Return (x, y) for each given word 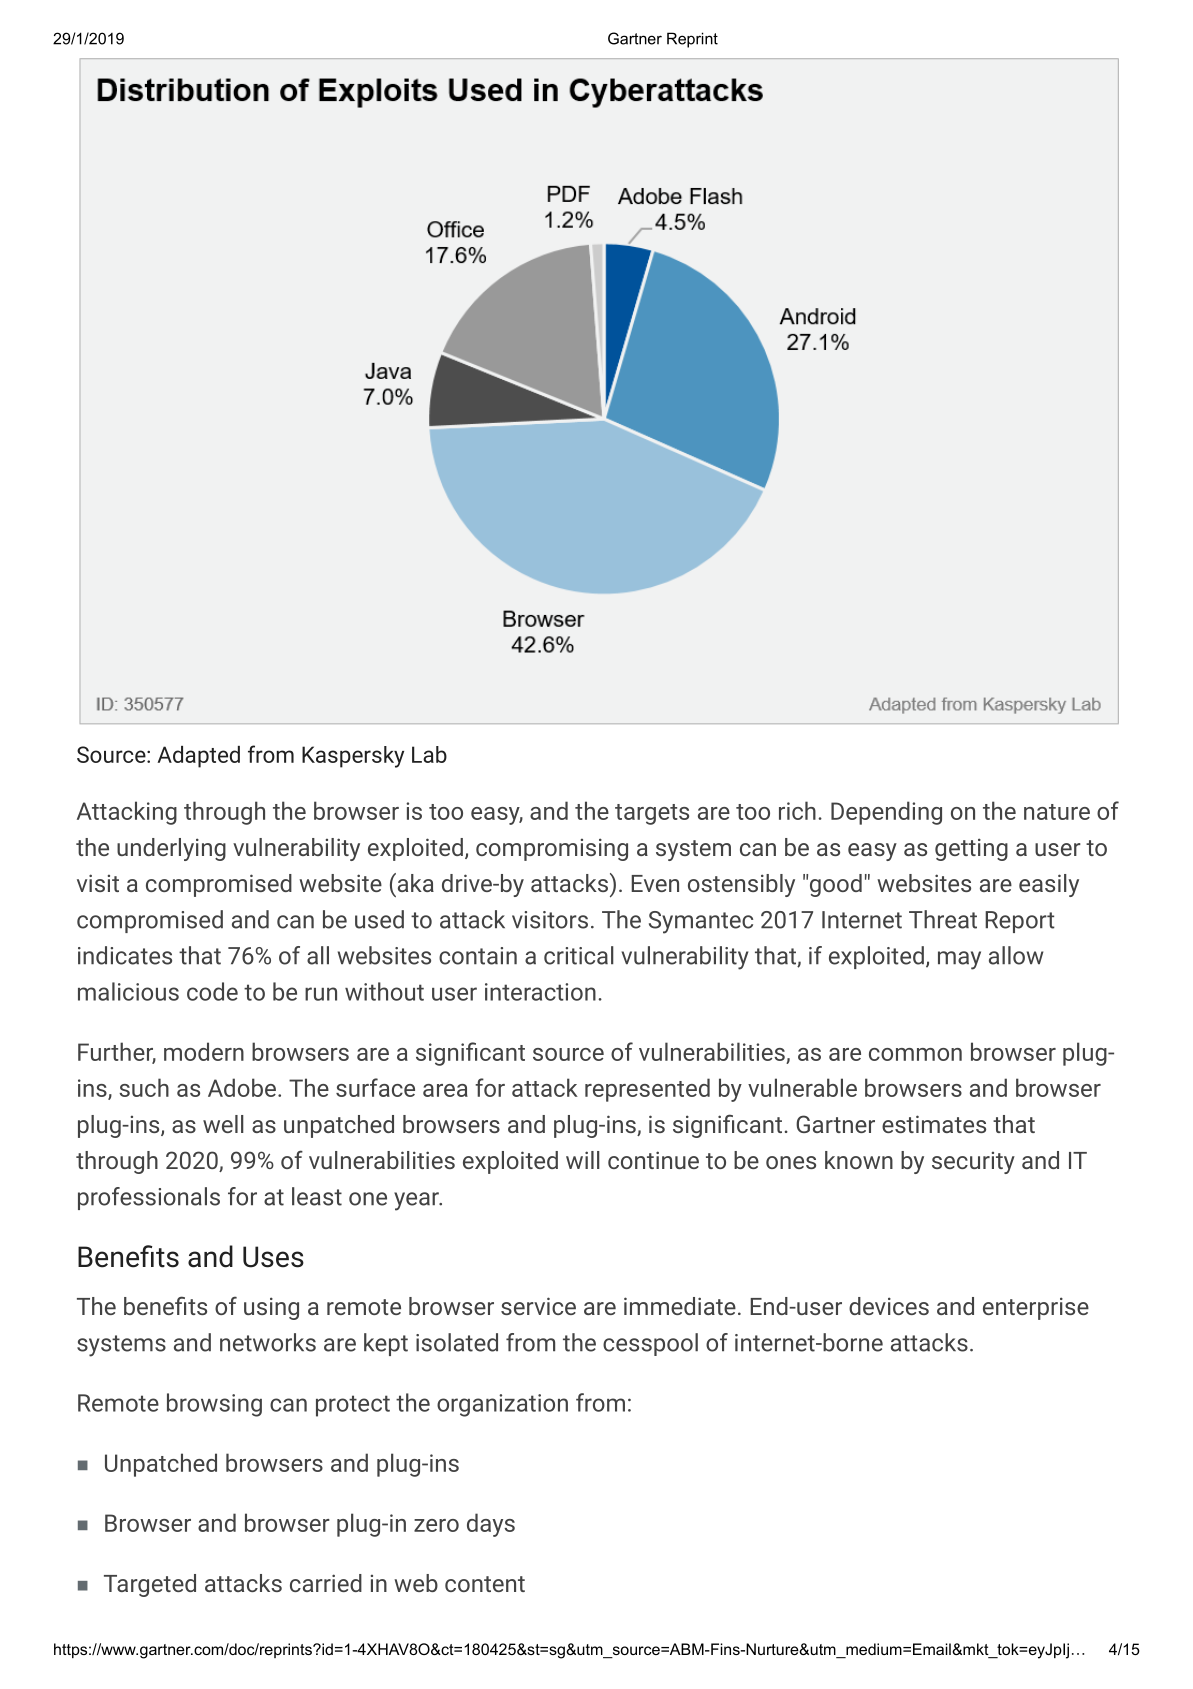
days (491, 1525)
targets (652, 814)
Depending (886, 813)
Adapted (198, 757)
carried (326, 1583)
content (485, 1584)
